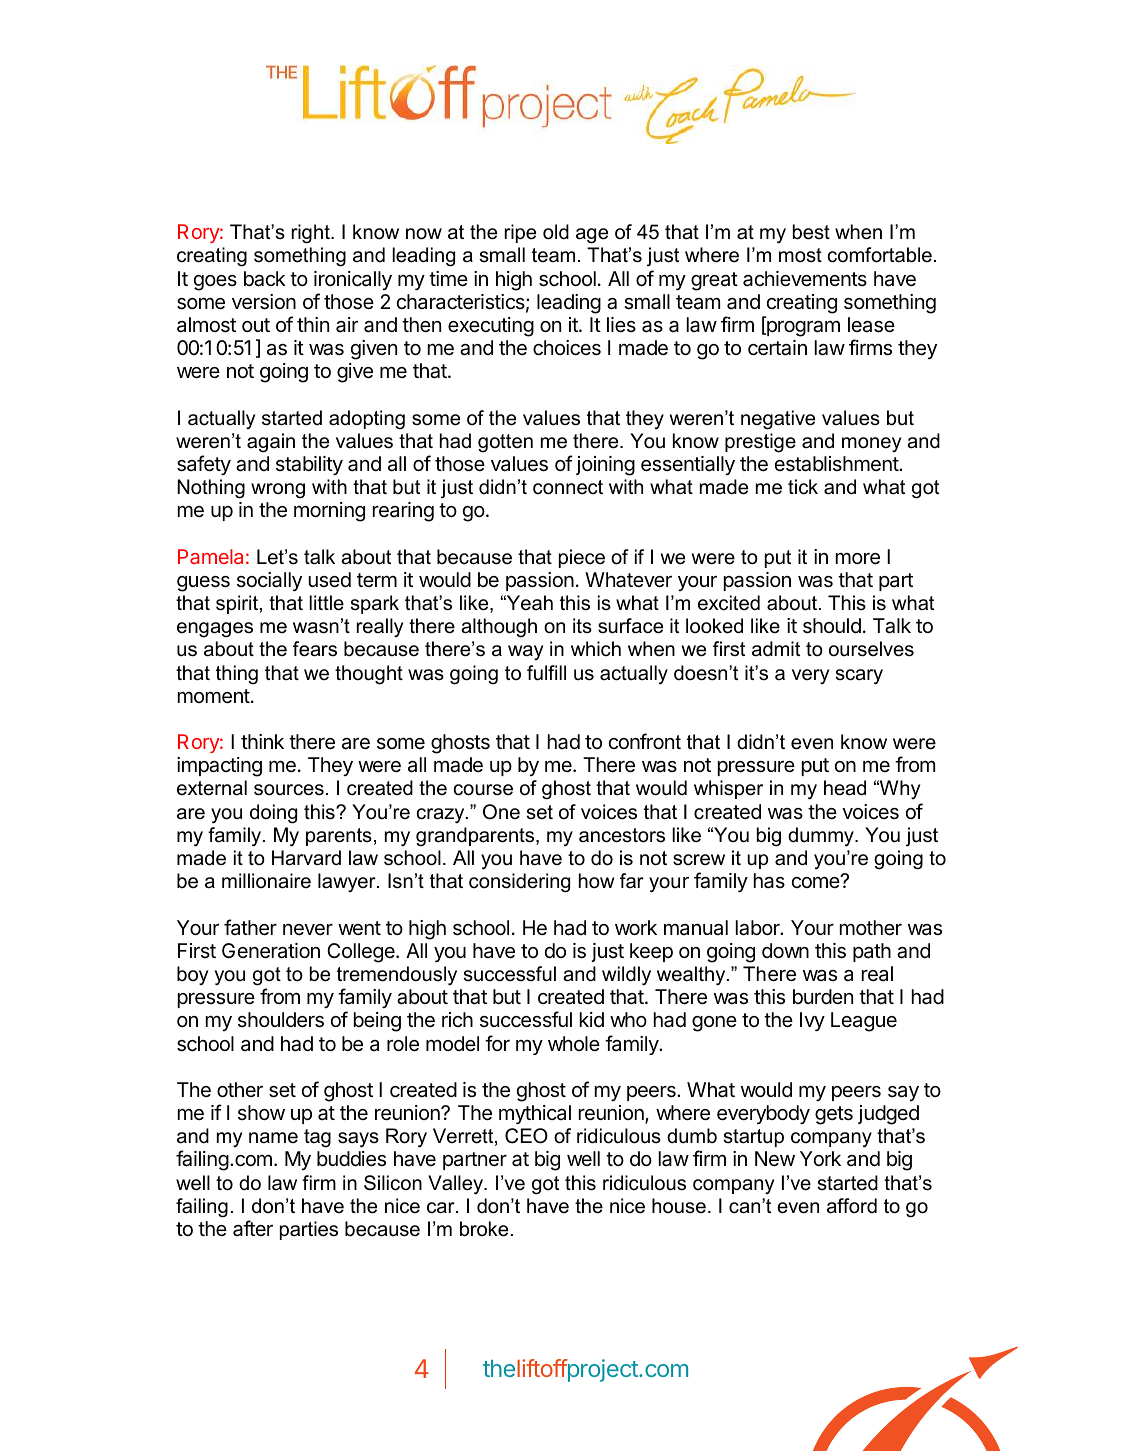  I want to click on achievements, so click(805, 279).
